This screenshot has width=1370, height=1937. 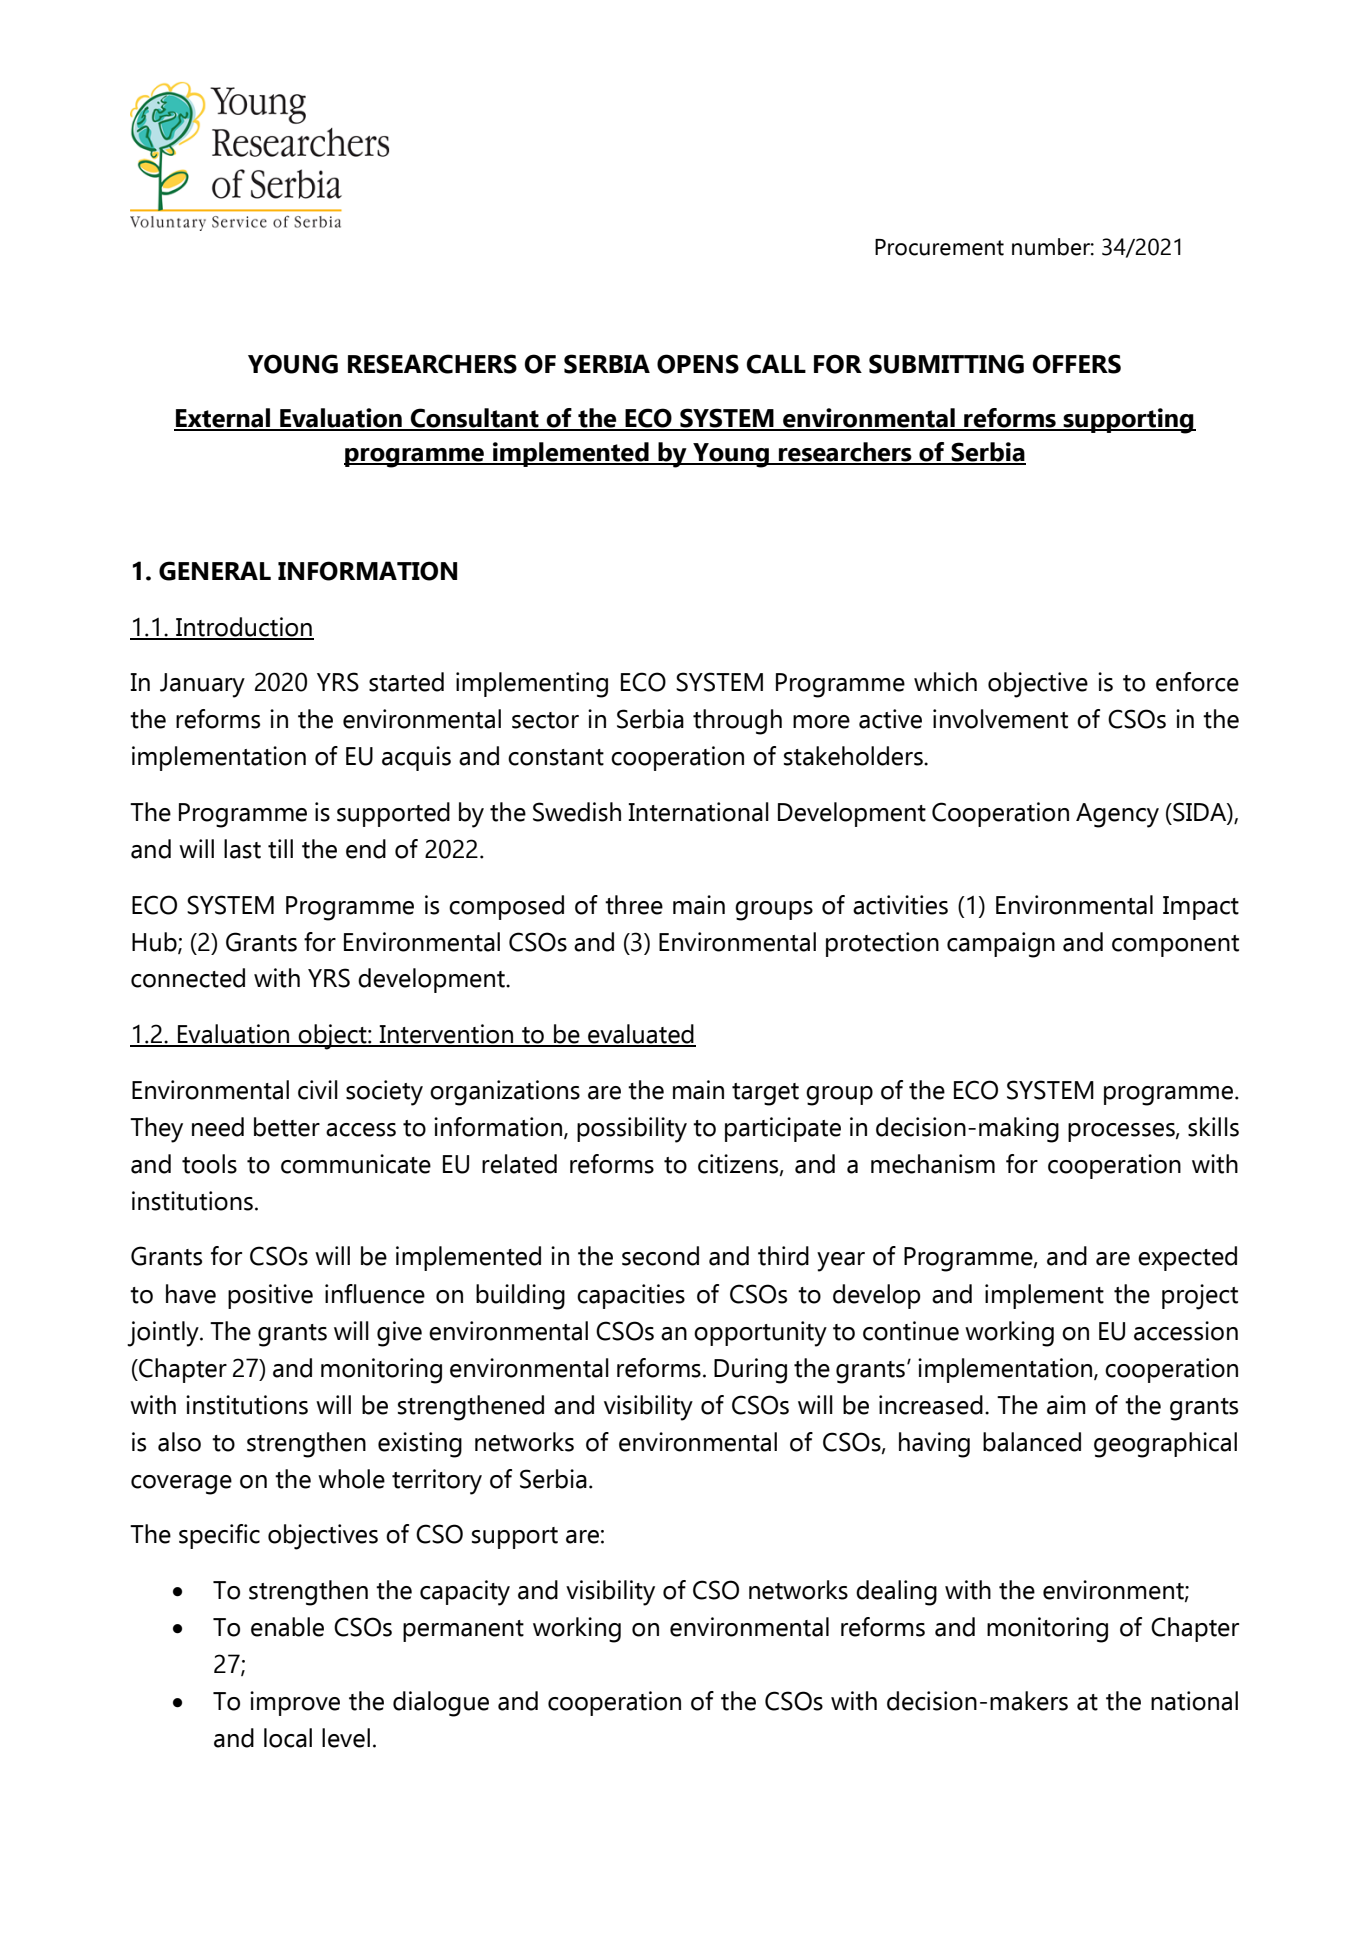 I want to click on External, so click(x=223, y=419).
